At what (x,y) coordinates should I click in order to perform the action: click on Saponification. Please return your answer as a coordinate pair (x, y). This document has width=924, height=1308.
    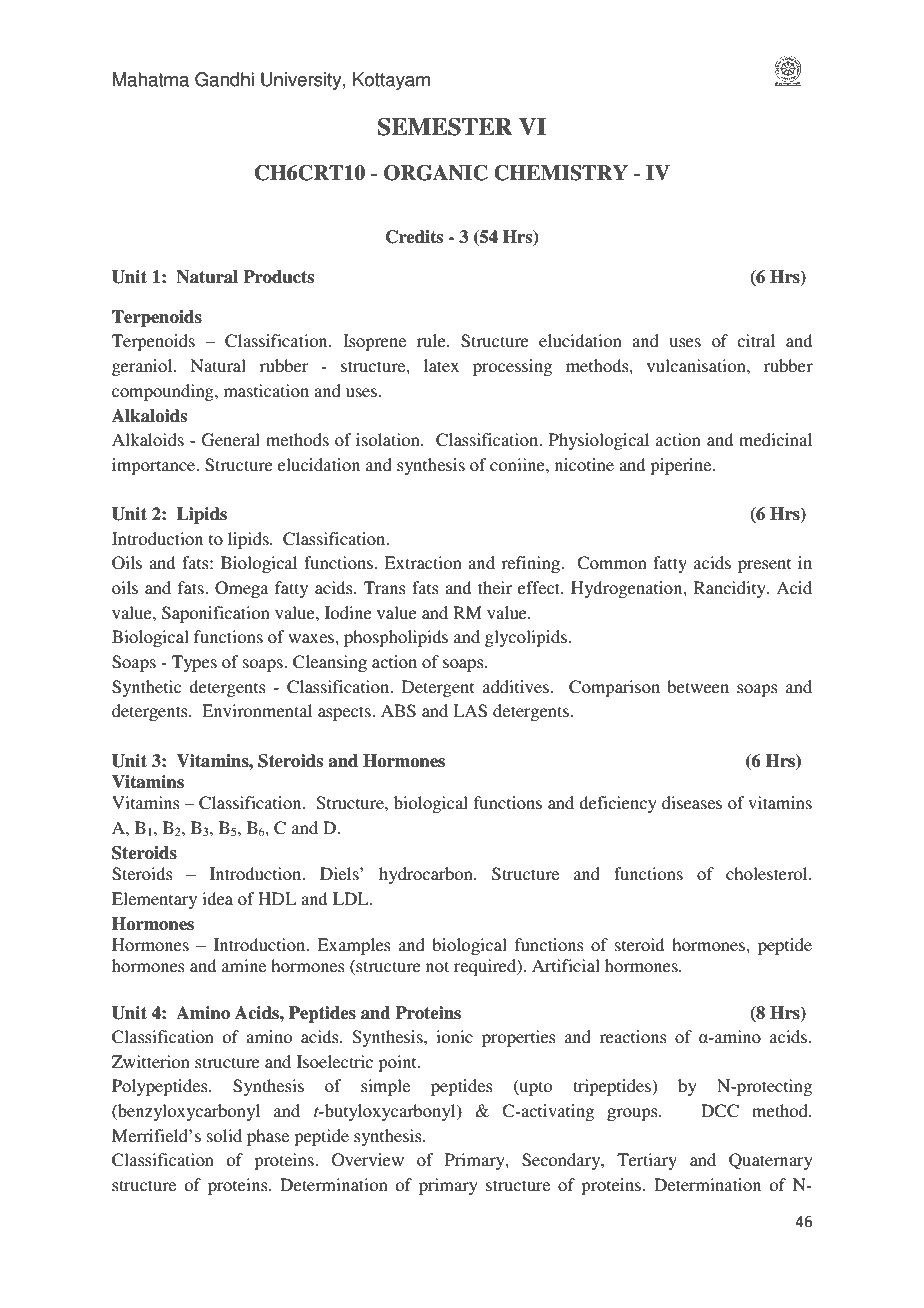
    Looking at the image, I should click on (216, 614).
